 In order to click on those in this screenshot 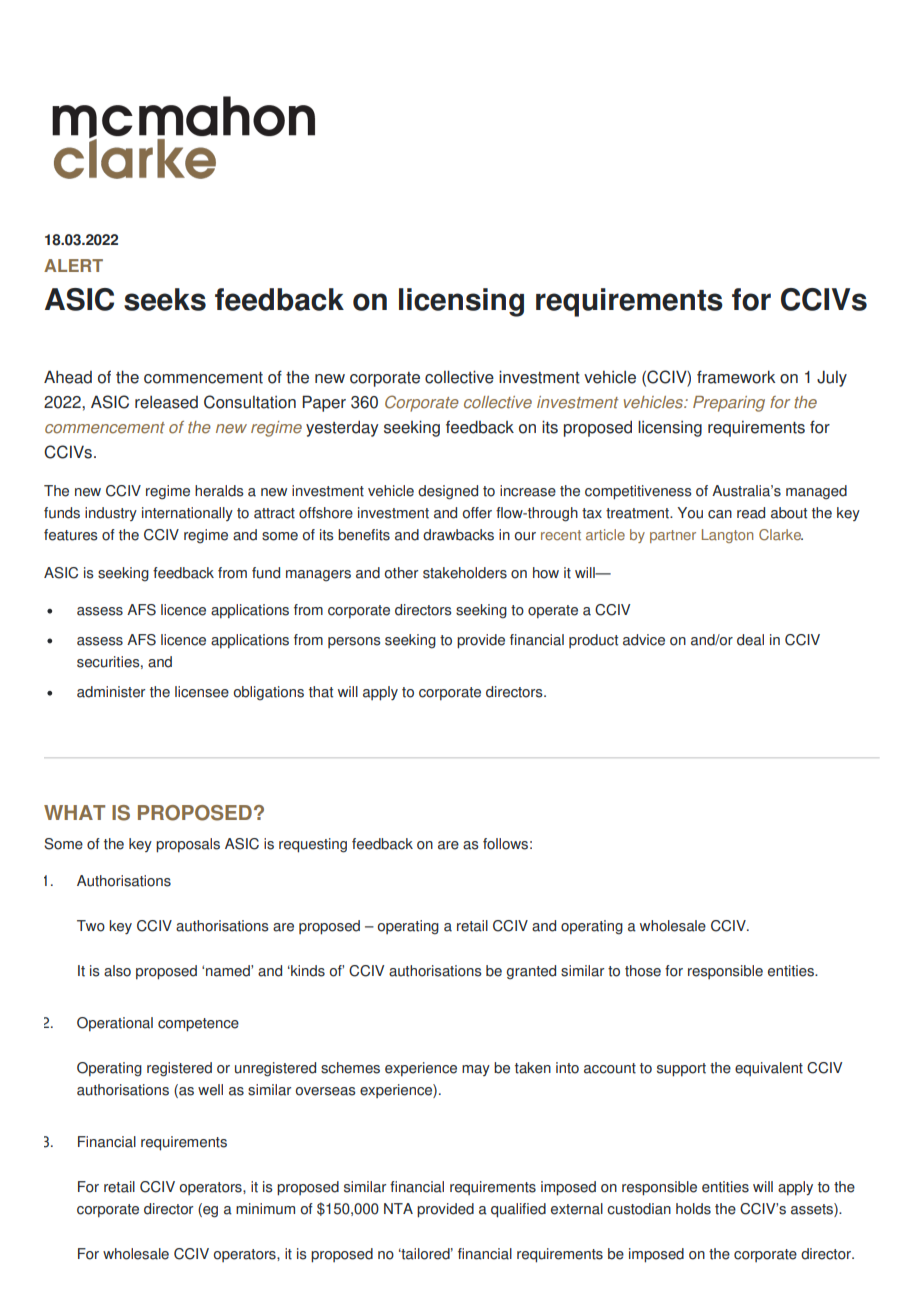, I will do `click(643, 971)`.
